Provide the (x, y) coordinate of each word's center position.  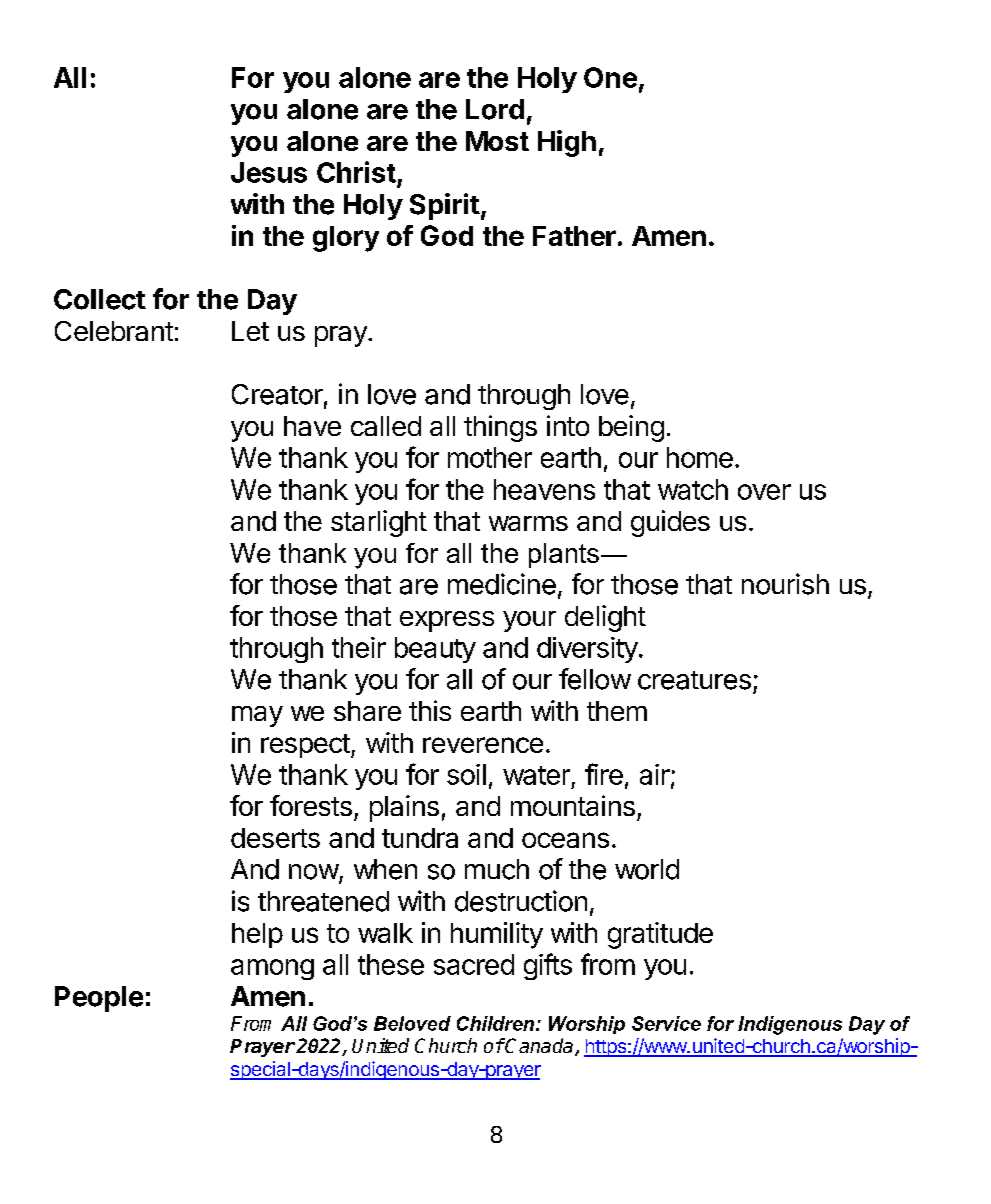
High (567, 143)
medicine (502, 584)
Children (497, 1023)
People (99, 999)
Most (497, 141)
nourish (785, 584)
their (359, 647)
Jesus (269, 172)
